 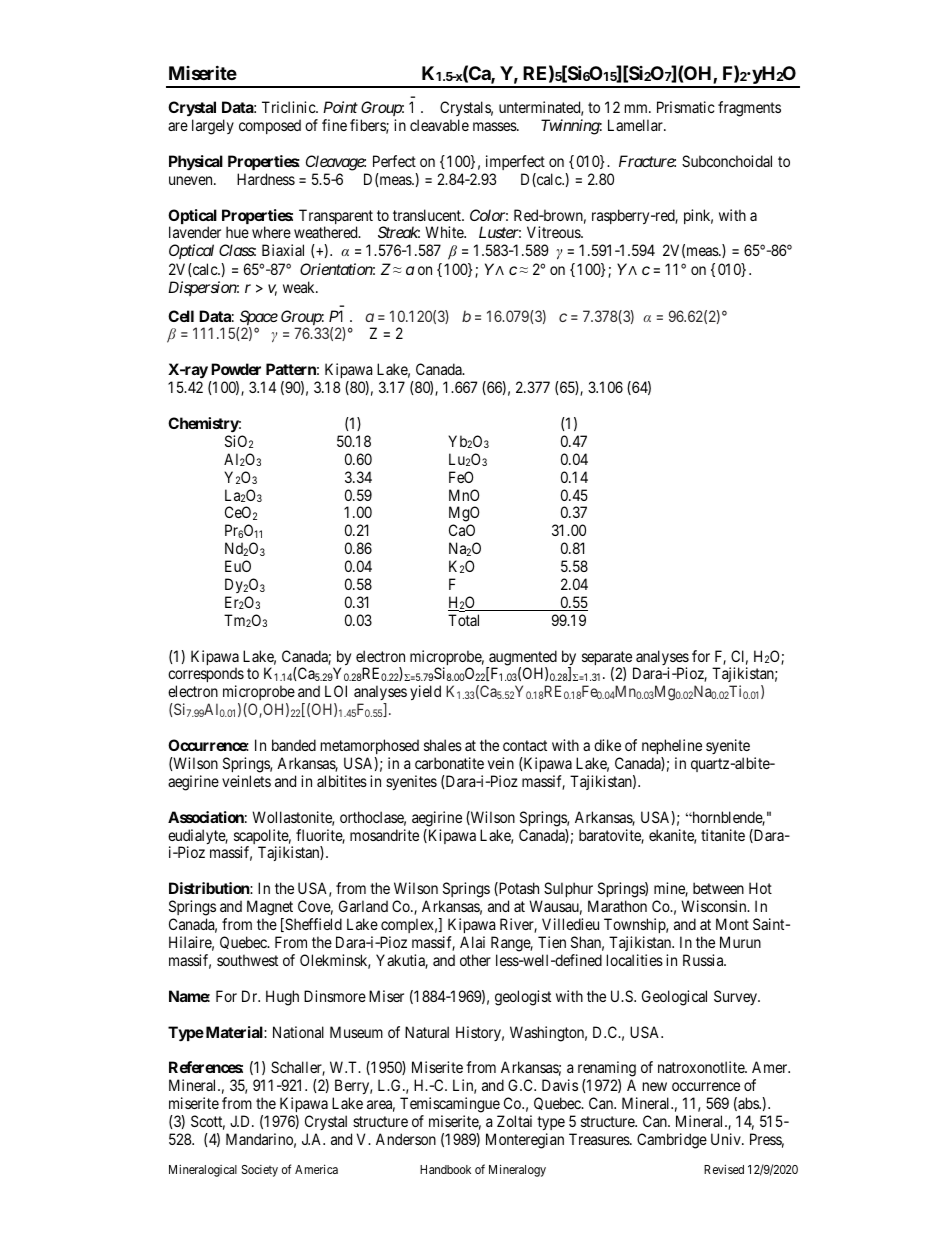 What do you see at coordinates (294, 745) in the document?
I see `banded` at bounding box center [294, 745].
